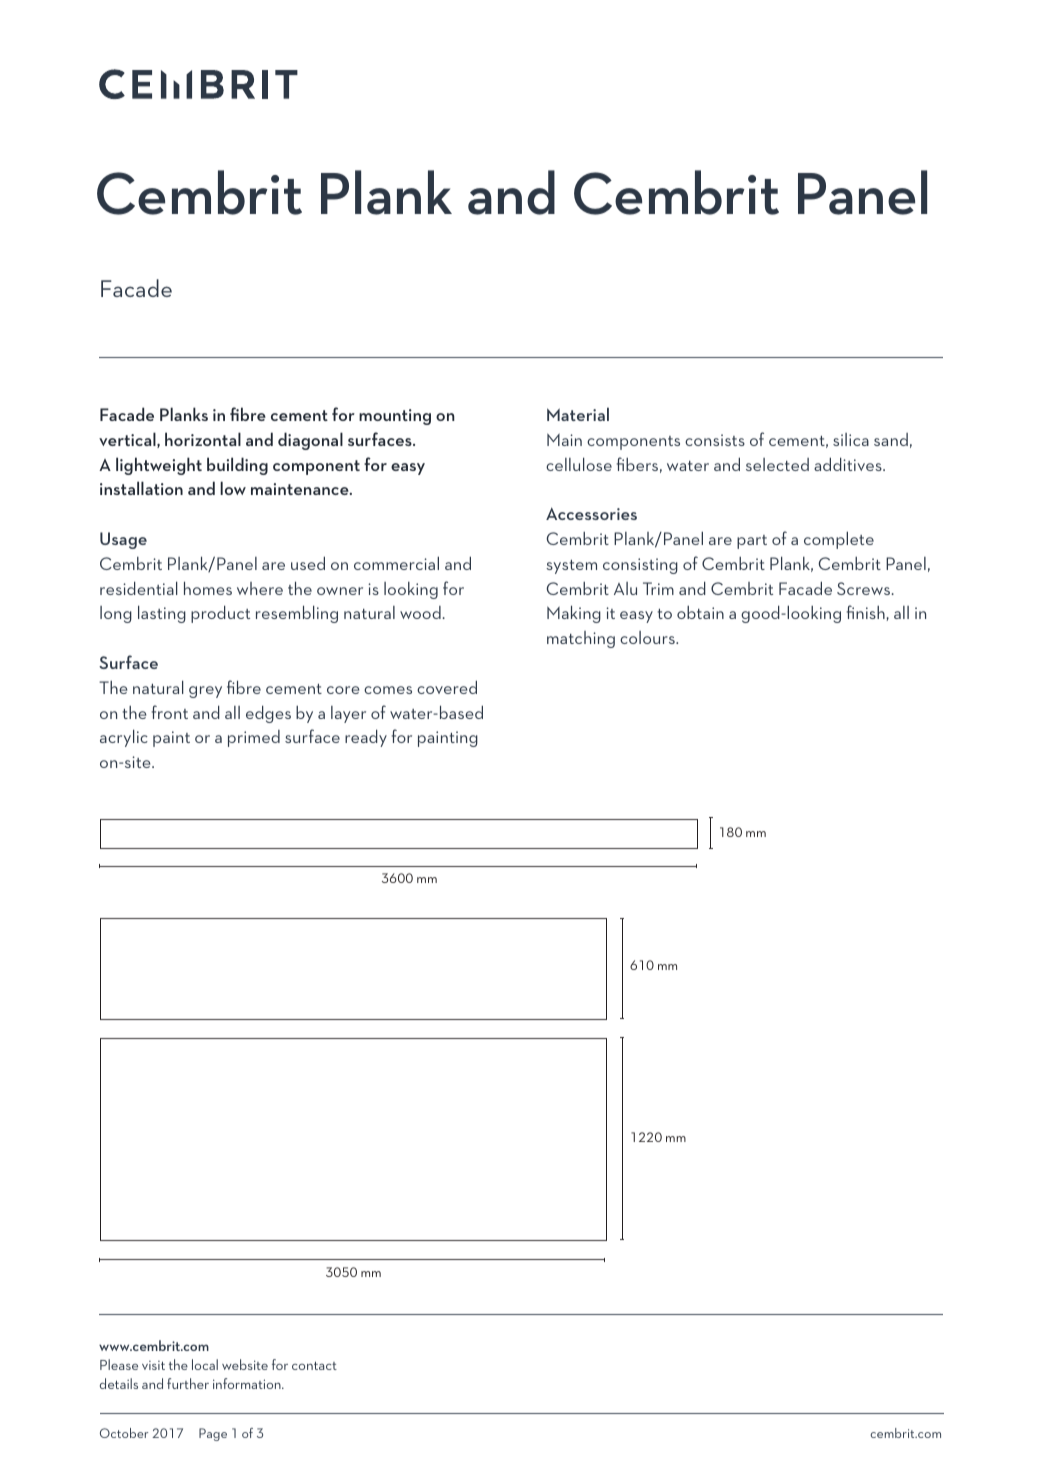  What do you see at coordinates (248, 1383) in the screenshot?
I see `information` at bounding box center [248, 1383].
